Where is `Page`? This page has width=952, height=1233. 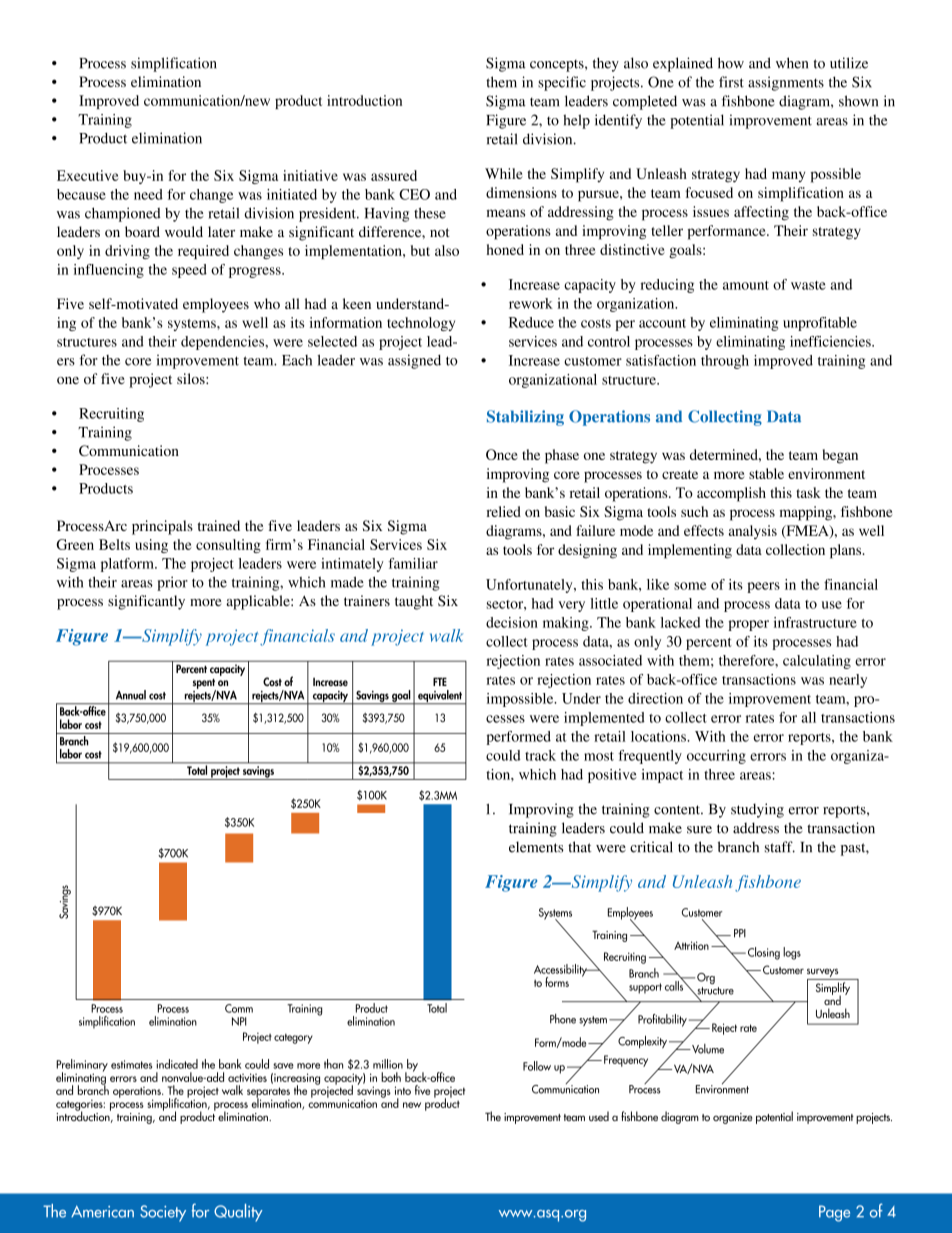 Page is located at coordinates (834, 1213).
